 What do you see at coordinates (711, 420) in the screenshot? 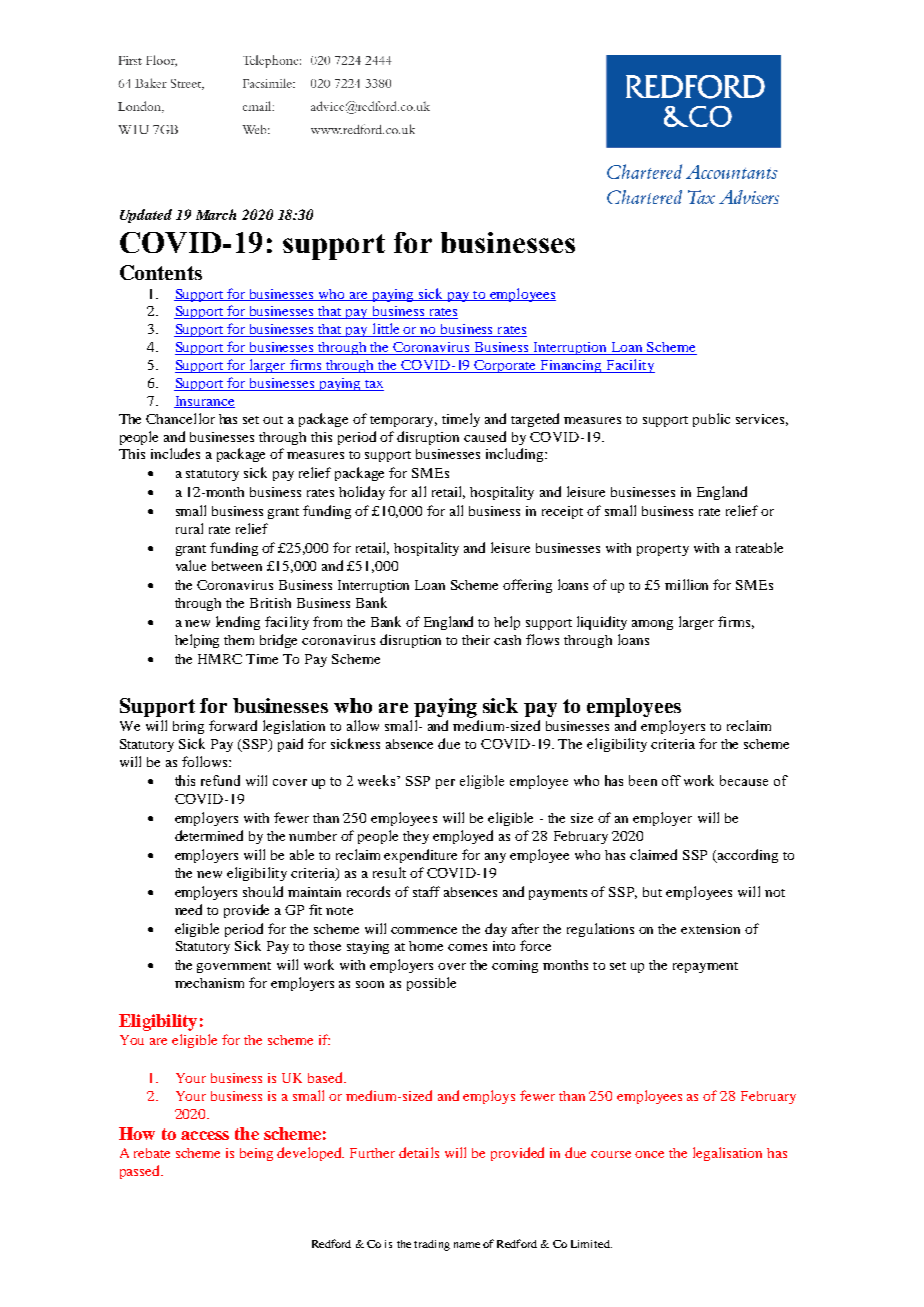
I see `public` at bounding box center [711, 420].
